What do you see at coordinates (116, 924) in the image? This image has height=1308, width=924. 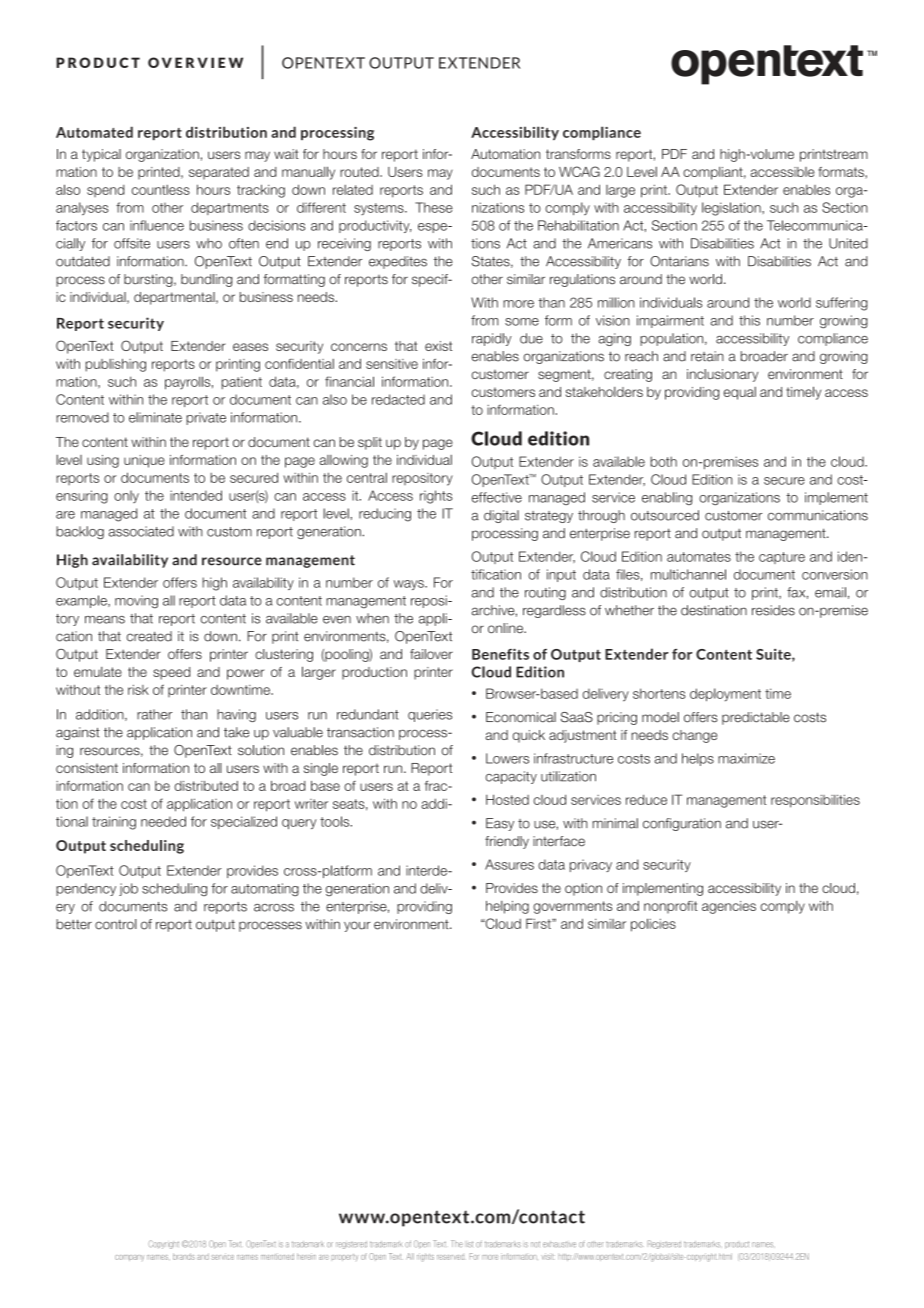 I see `control` at bounding box center [116, 924].
